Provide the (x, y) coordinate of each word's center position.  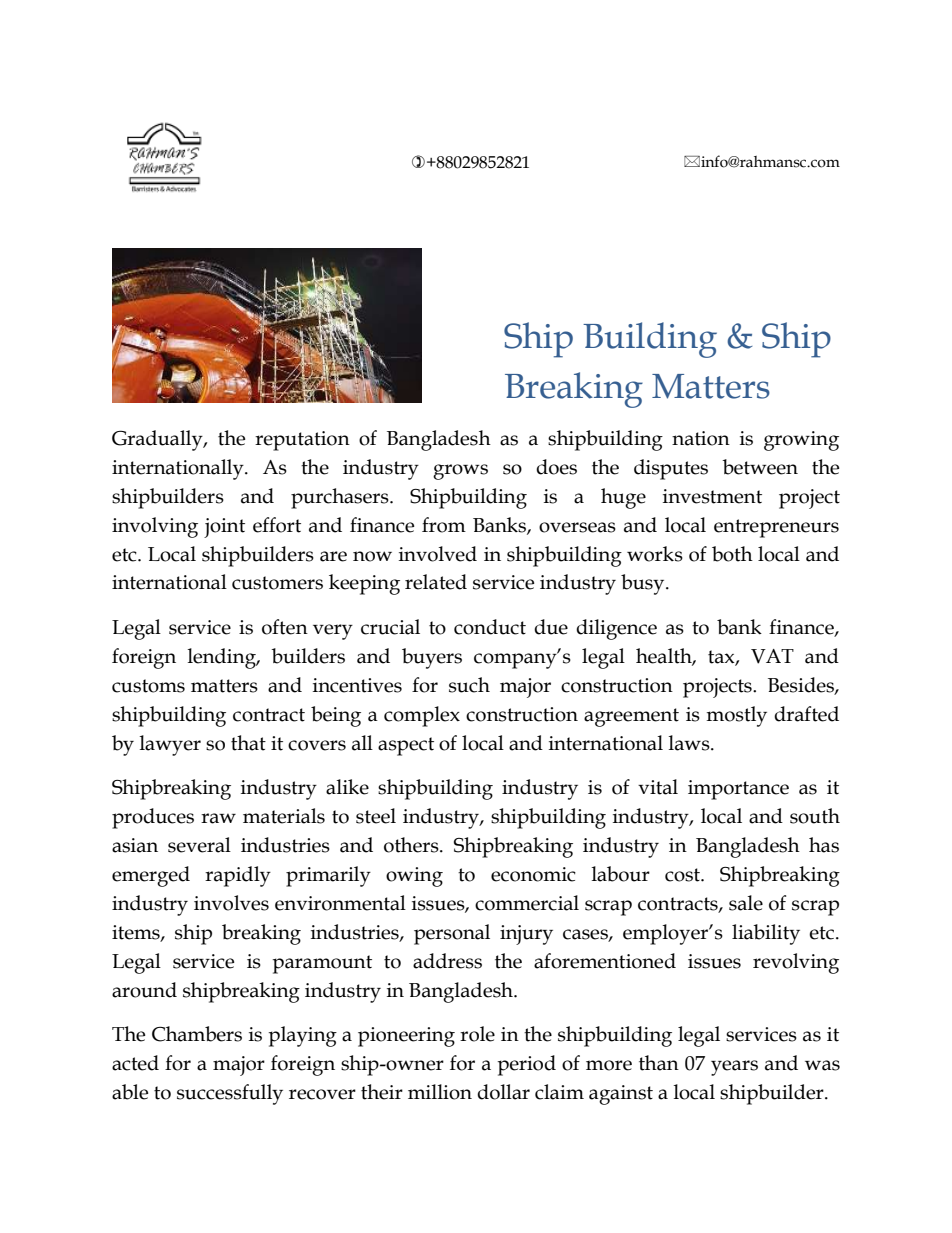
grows (460, 472)
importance (738, 790)
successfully (230, 1094)
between (760, 467)
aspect (406, 746)
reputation (302, 441)
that (248, 743)
